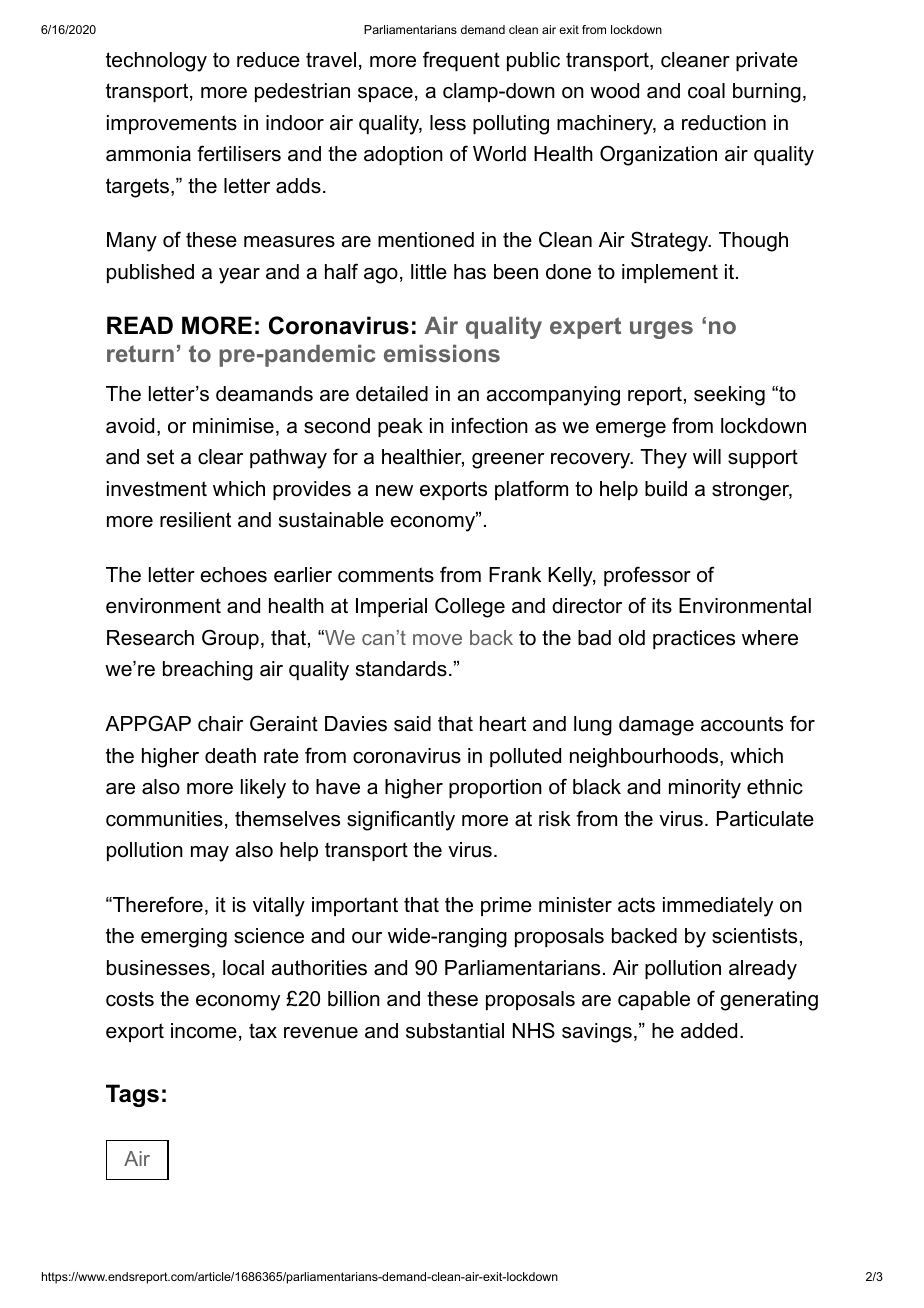  Describe the element at coordinates (140, 353) in the screenshot. I see `return` at that location.
